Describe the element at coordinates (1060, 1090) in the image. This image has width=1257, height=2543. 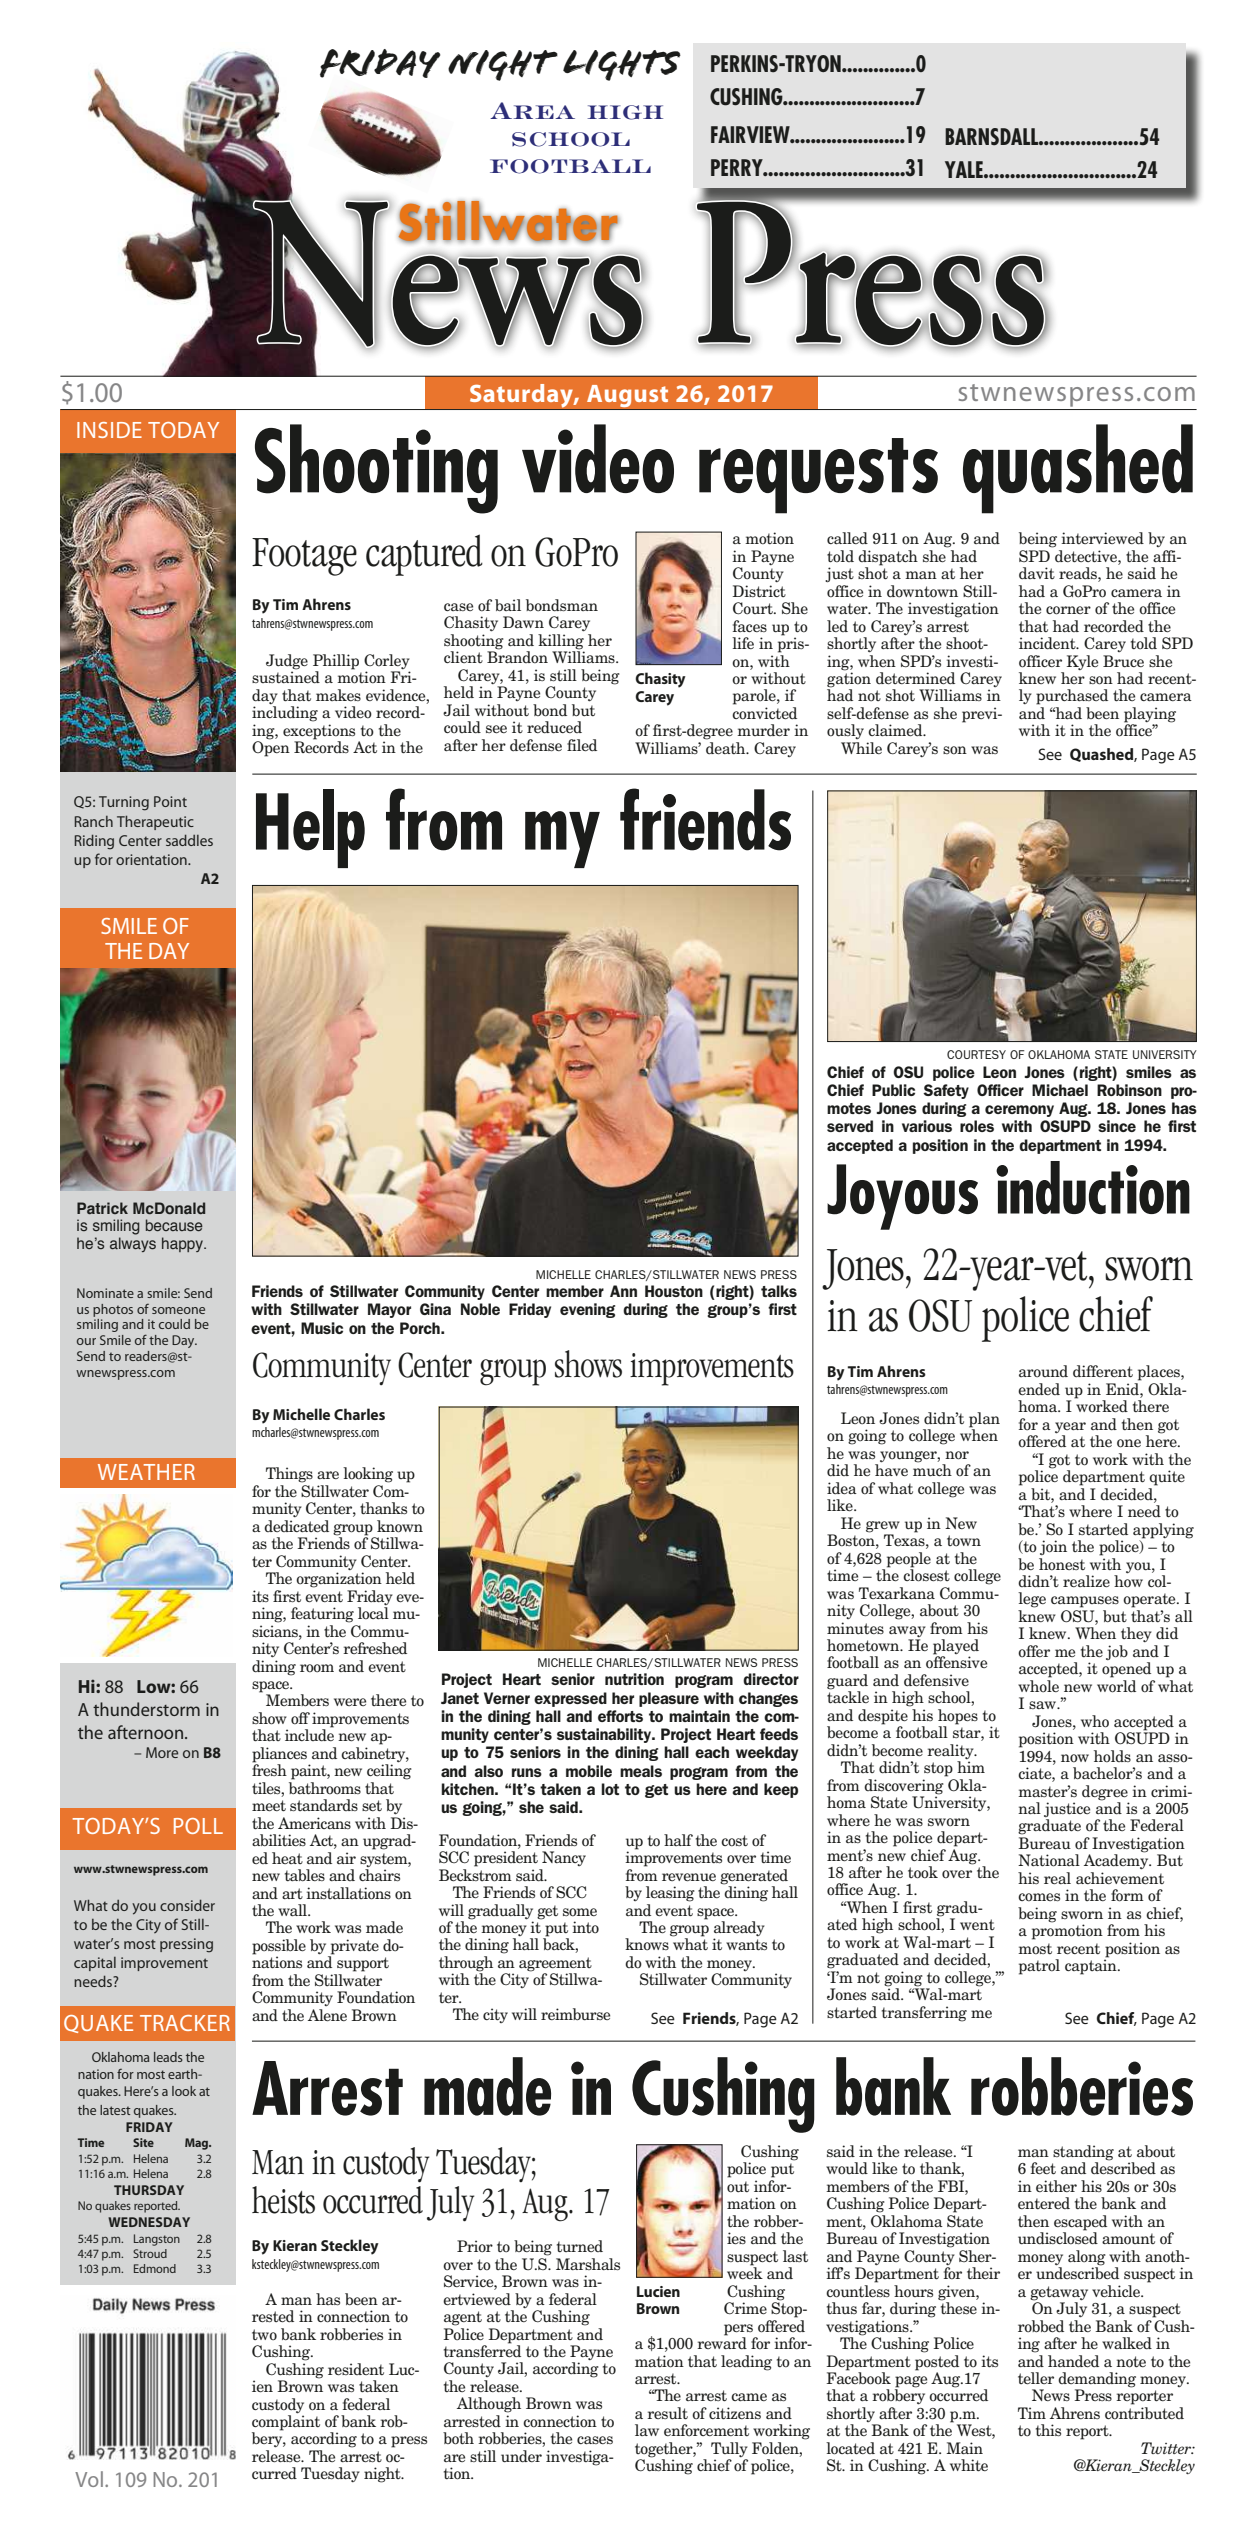
I see `Michael` at that location.
